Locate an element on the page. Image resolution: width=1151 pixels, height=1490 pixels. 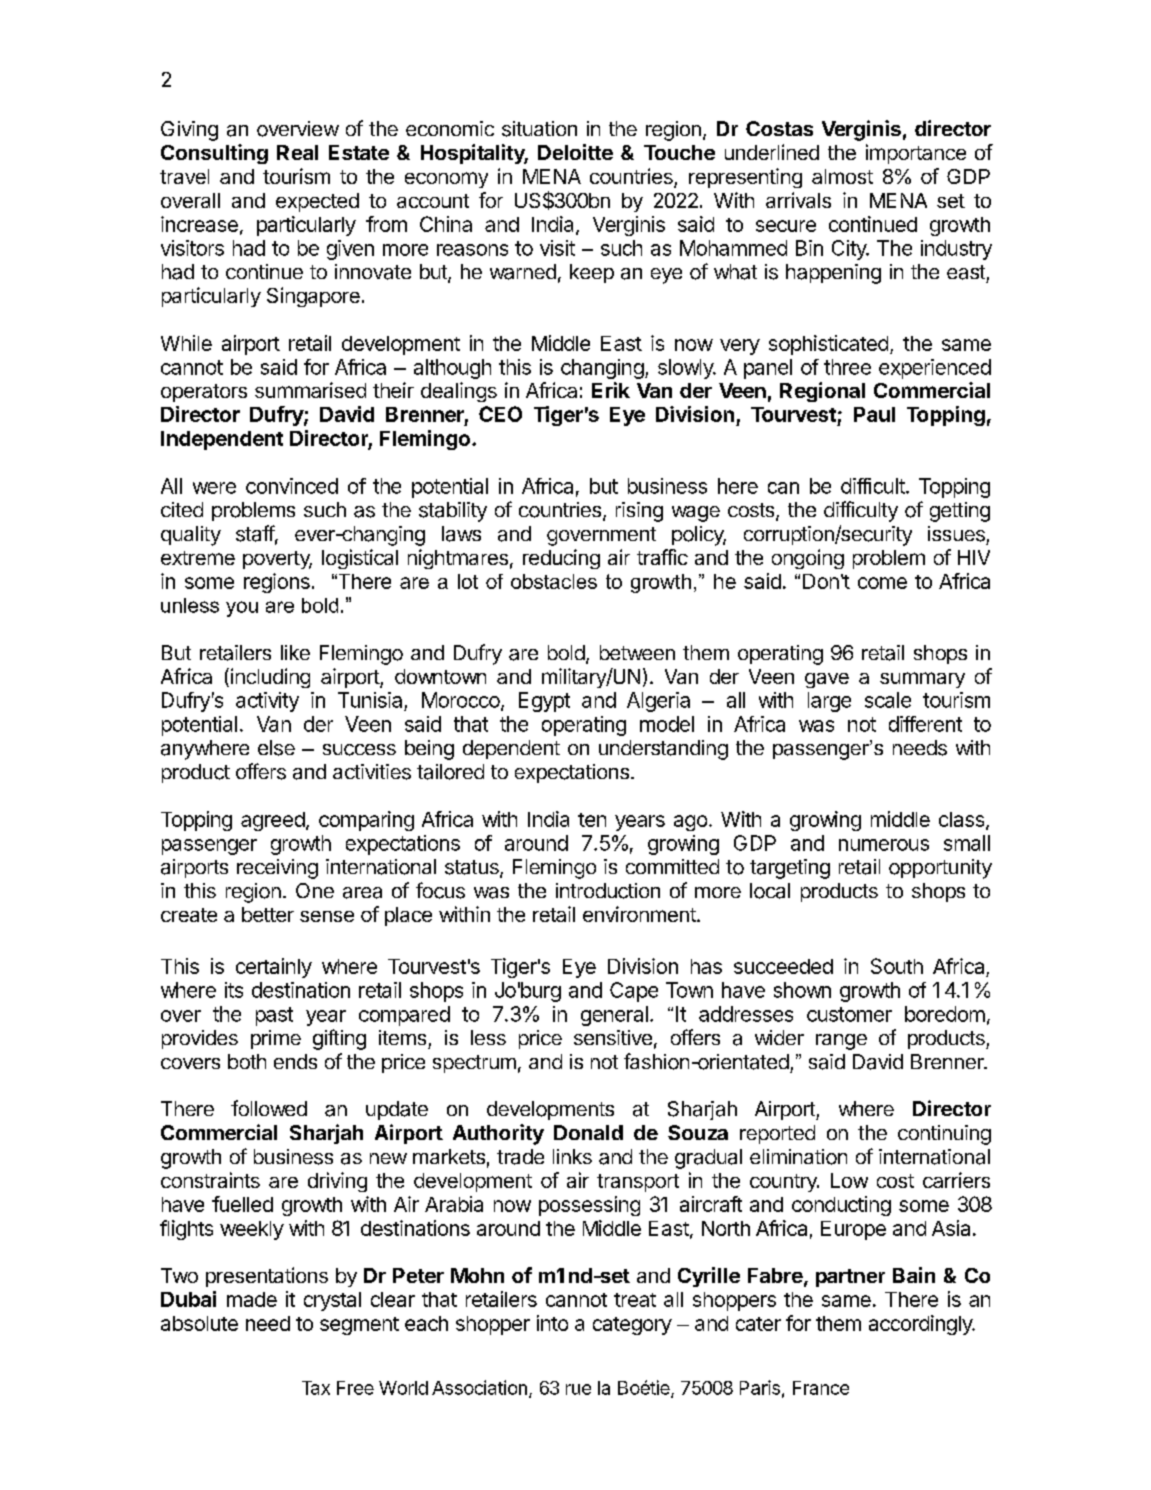
Egypt is located at coordinates (544, 702).
